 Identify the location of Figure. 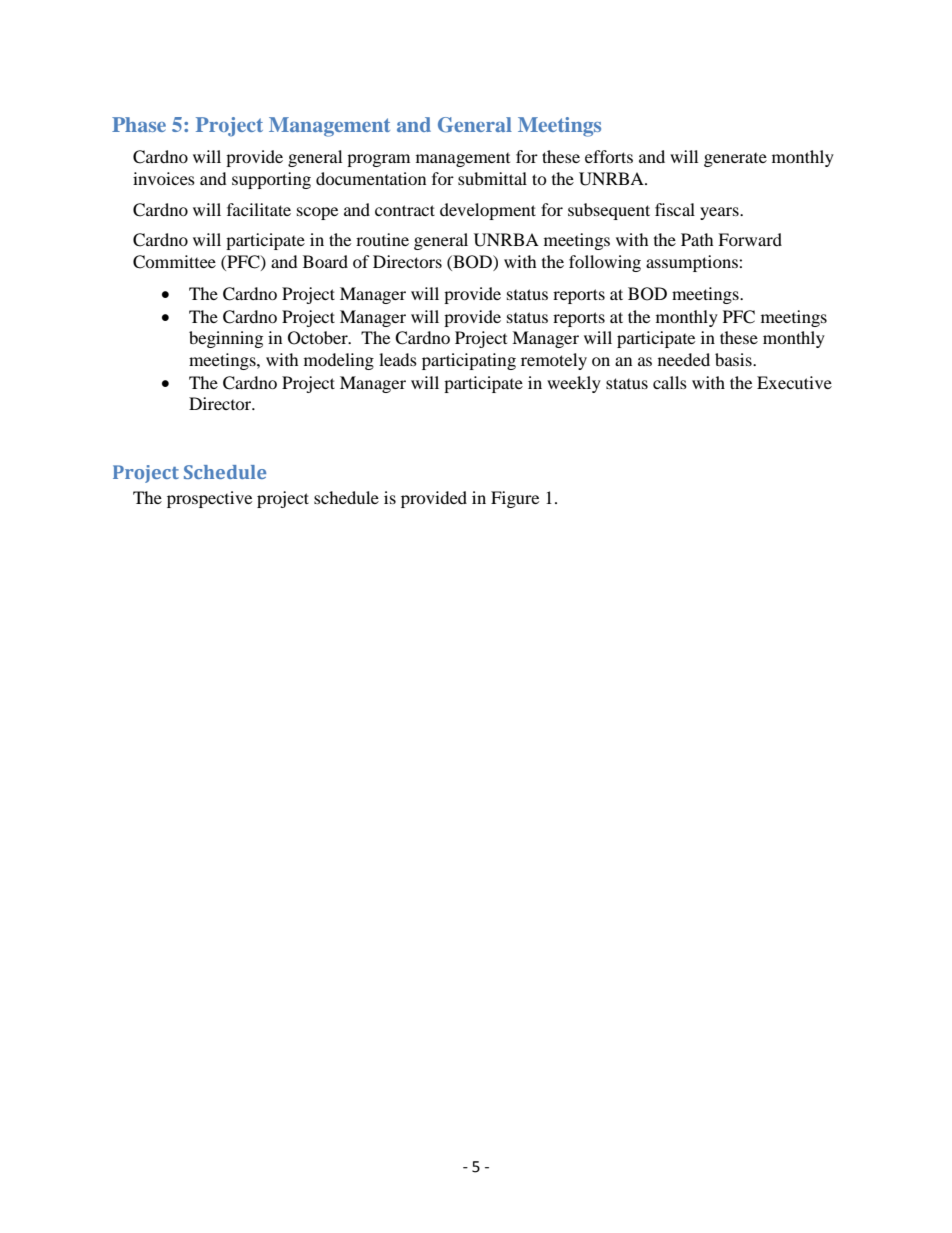
(515, 499).
